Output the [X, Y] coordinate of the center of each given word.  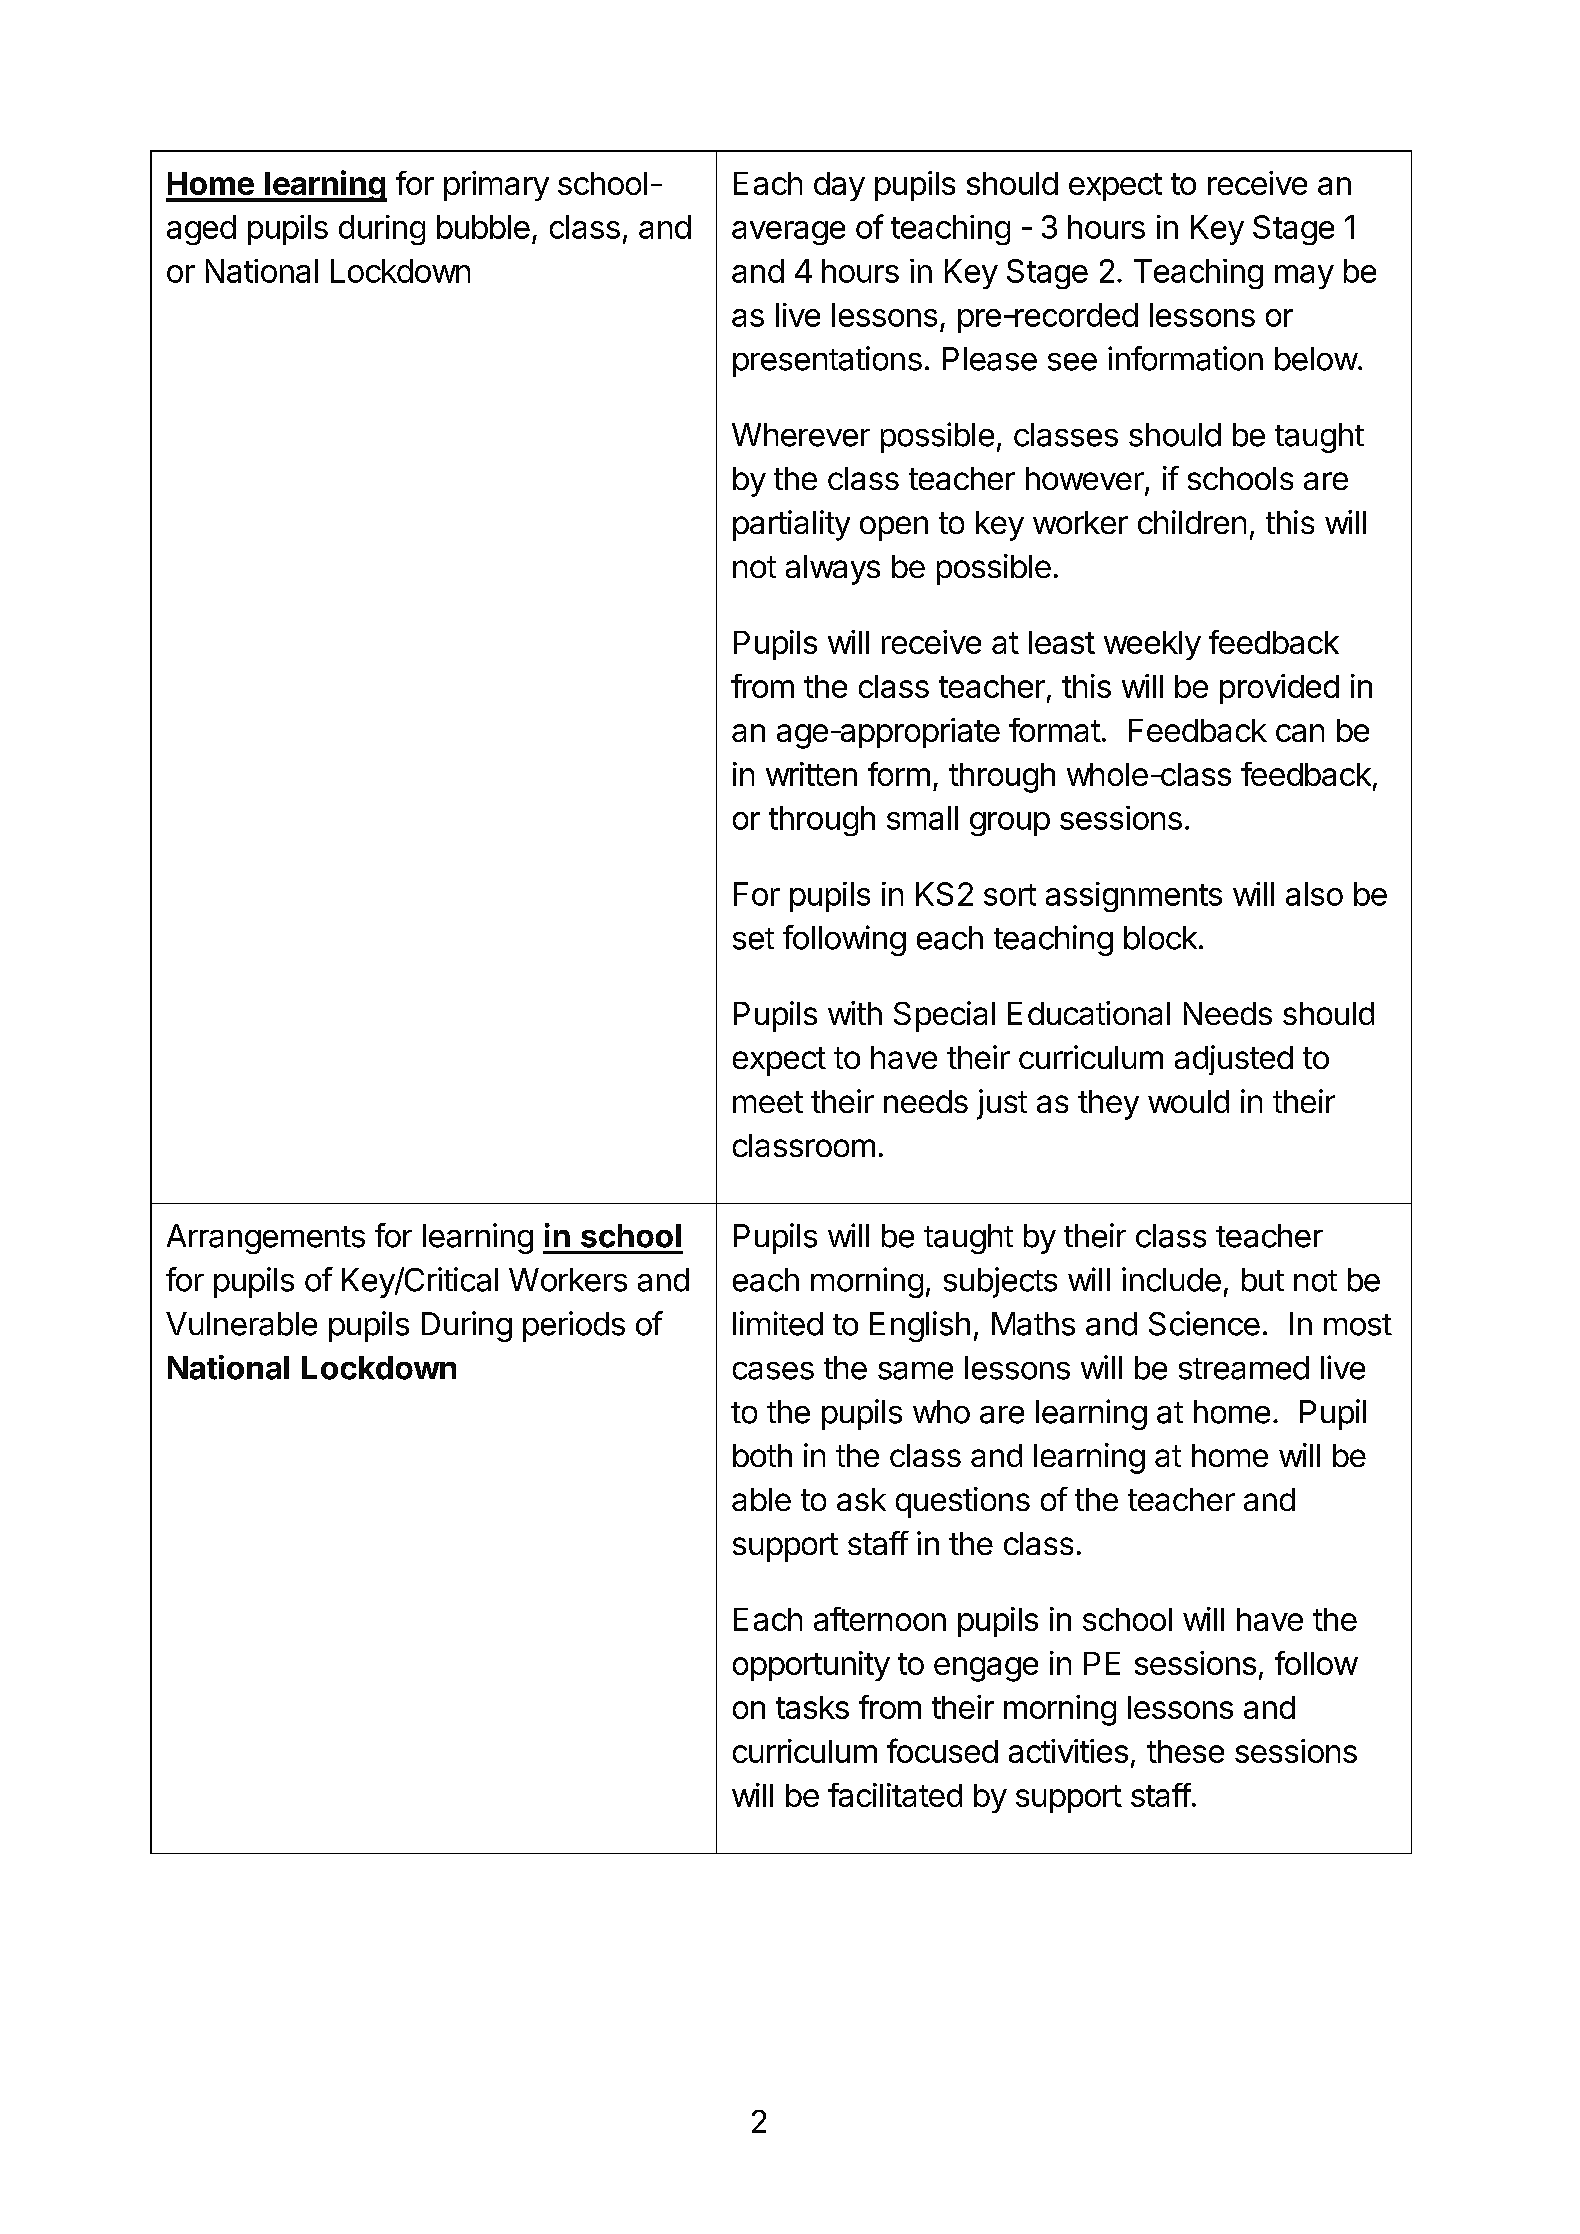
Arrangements [266, 1239]
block [1160, 938]
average [788, 233]
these [1185, 1751]
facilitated [895, 1795]
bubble [483, 227]
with [855, 1013]
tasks [812, 1707]
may [1304, 277]
